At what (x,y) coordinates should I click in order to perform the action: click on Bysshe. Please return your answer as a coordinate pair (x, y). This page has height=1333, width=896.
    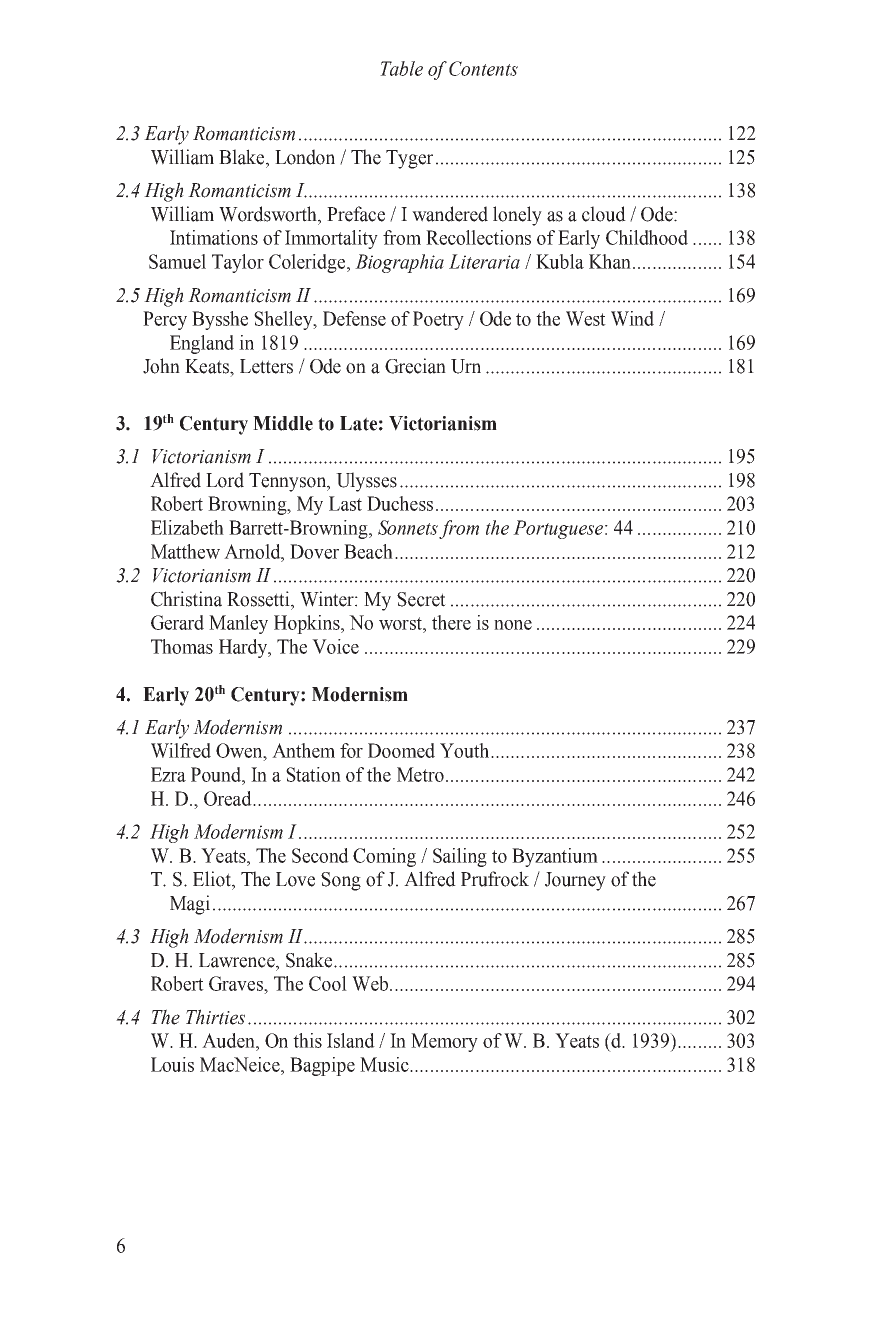
    Looking at the image, I should click on (220, 320).
